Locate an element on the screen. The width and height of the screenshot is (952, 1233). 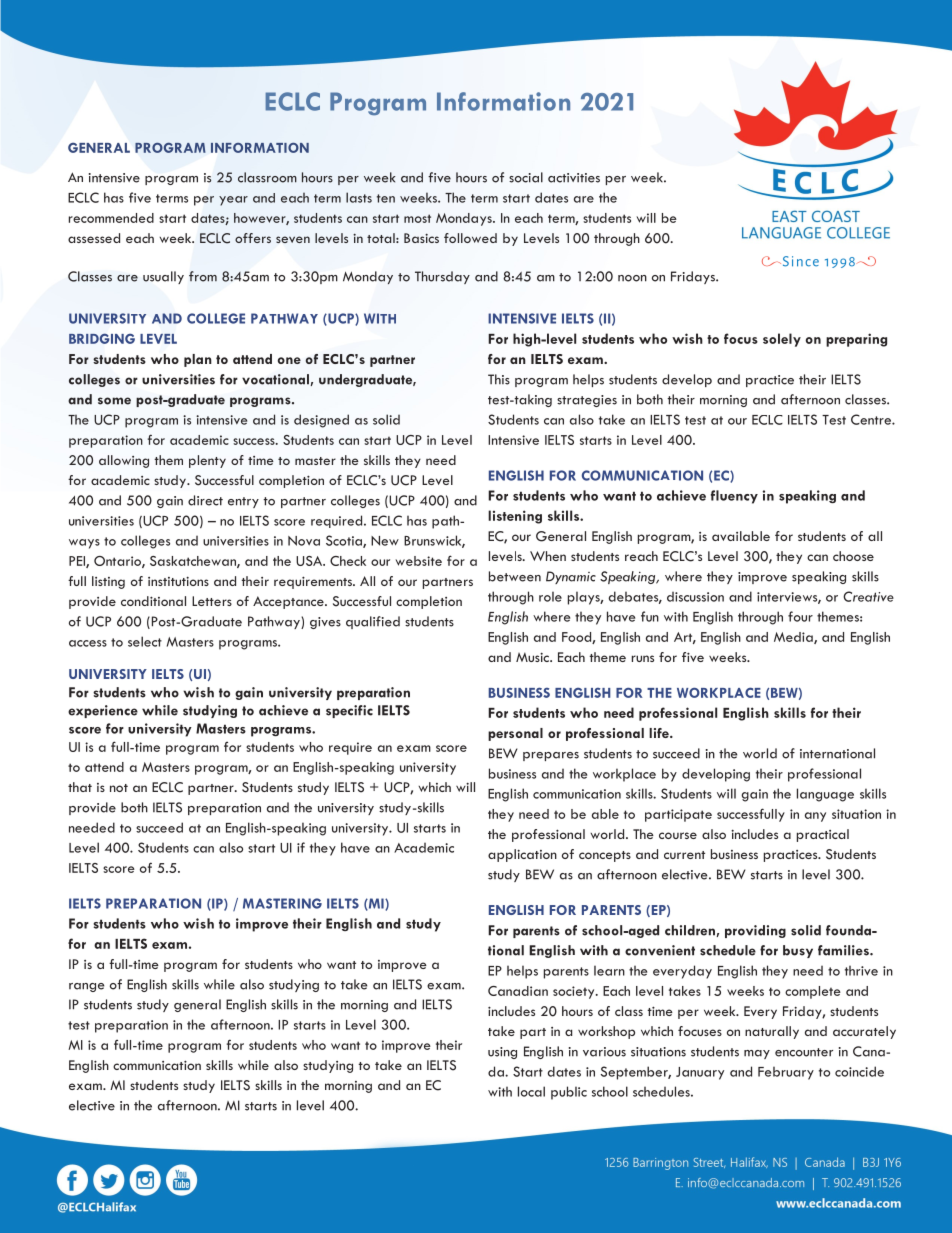
This is located at coordinates (499, 379).
